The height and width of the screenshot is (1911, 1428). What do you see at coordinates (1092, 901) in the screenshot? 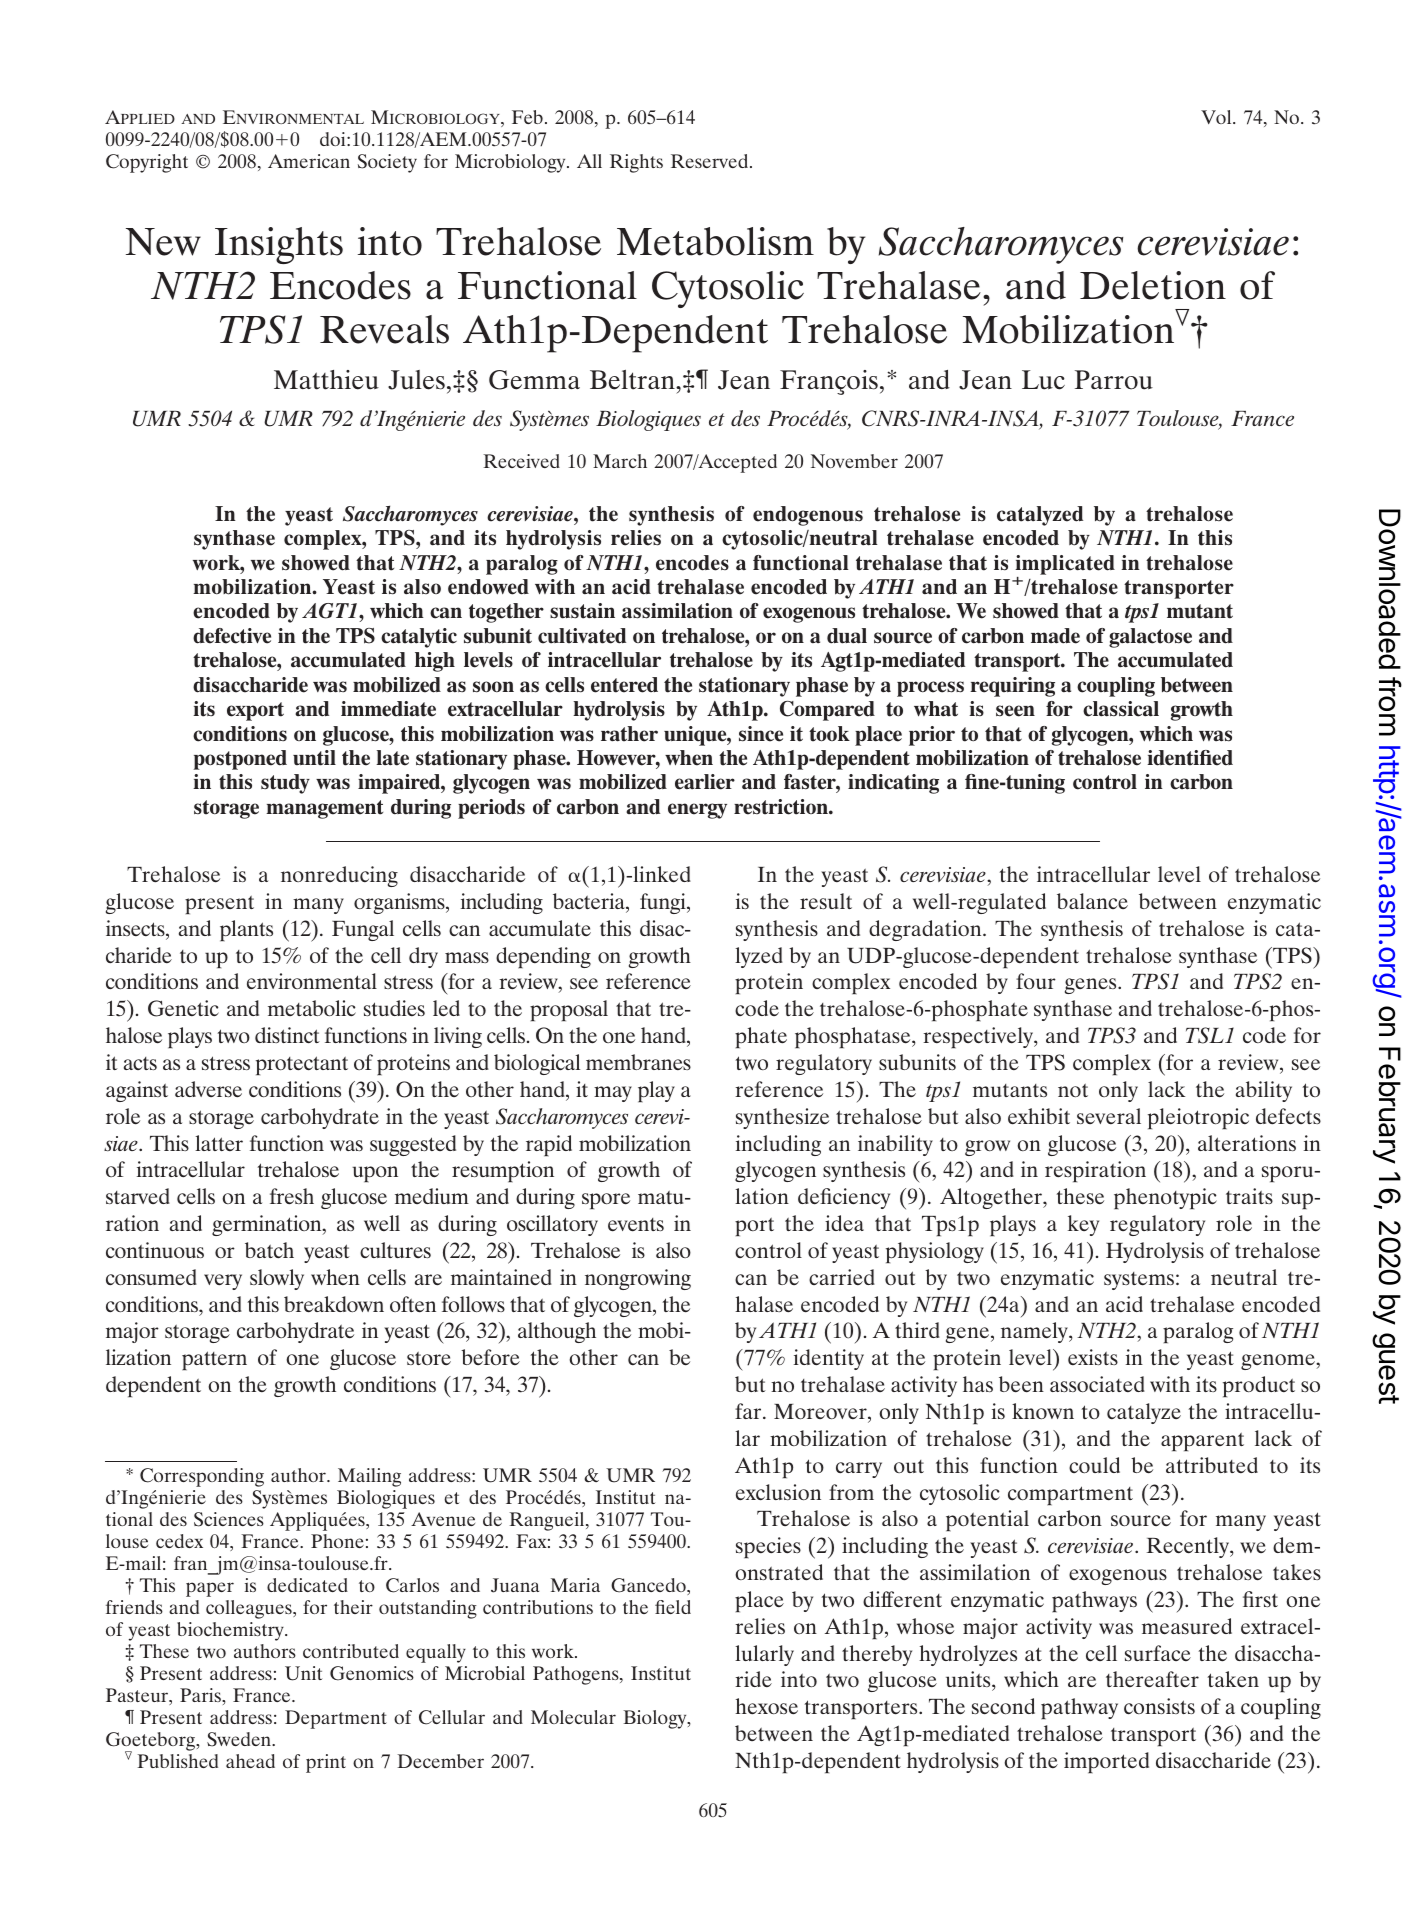
I see `balance` at bounding box center [1092, 901].
